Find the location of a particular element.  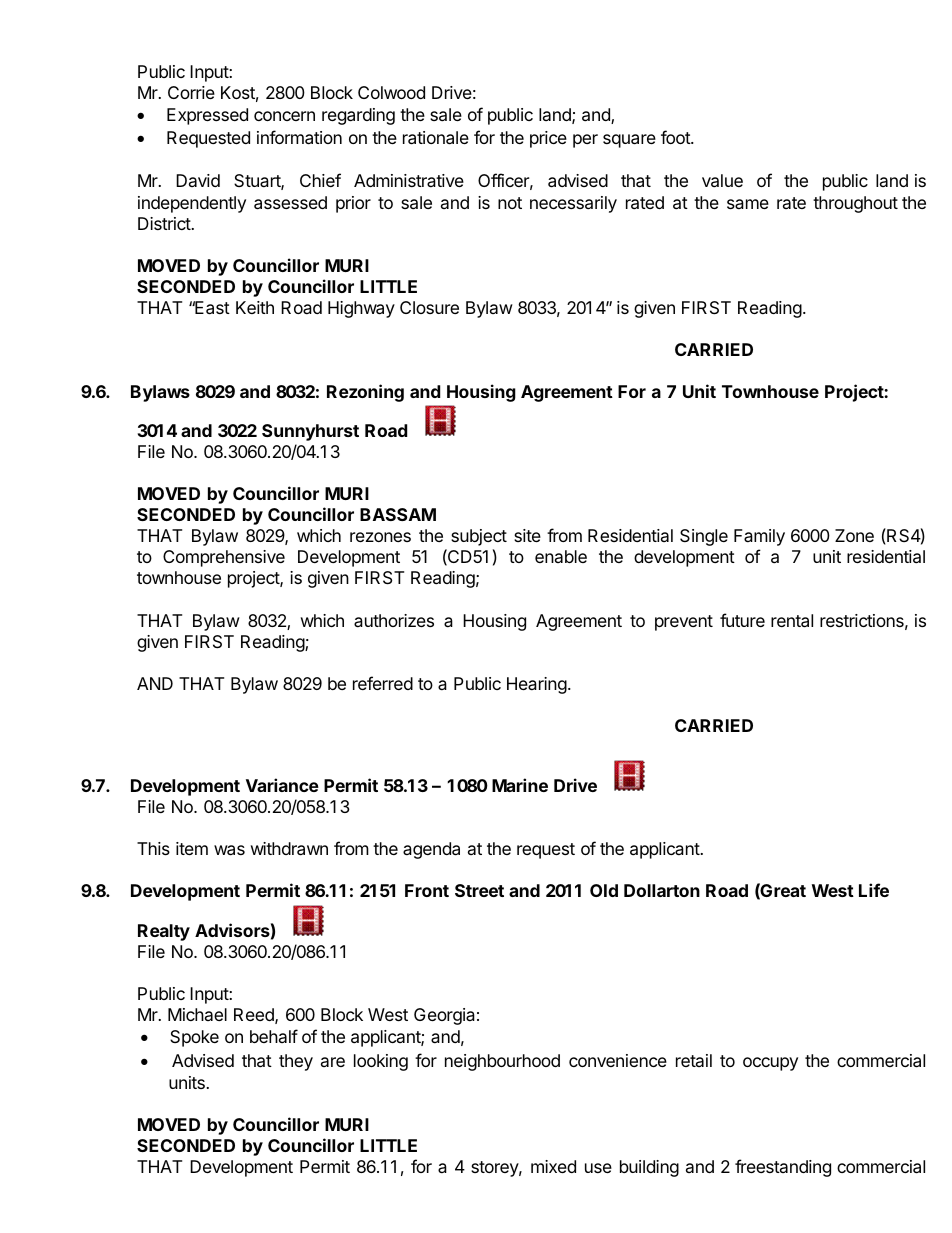

freestanding is located at coordinates (783, 1168).
